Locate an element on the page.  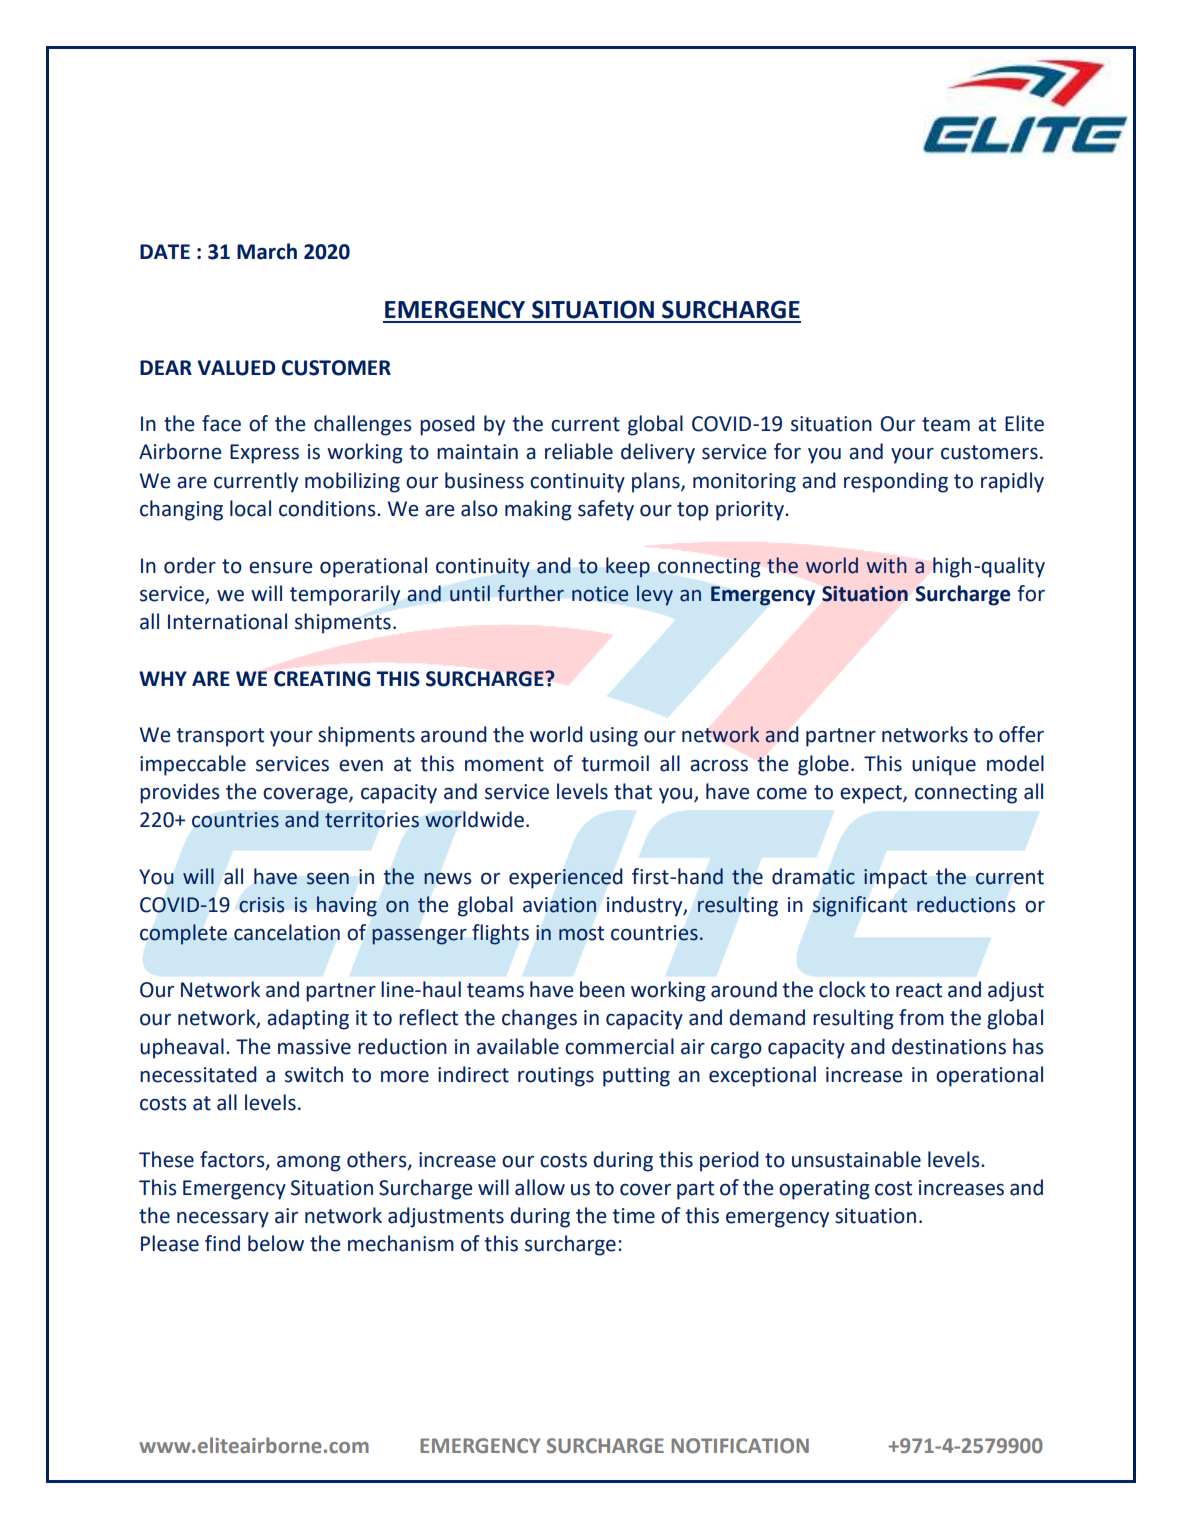
ensure is located at coordinates (280, 568).
